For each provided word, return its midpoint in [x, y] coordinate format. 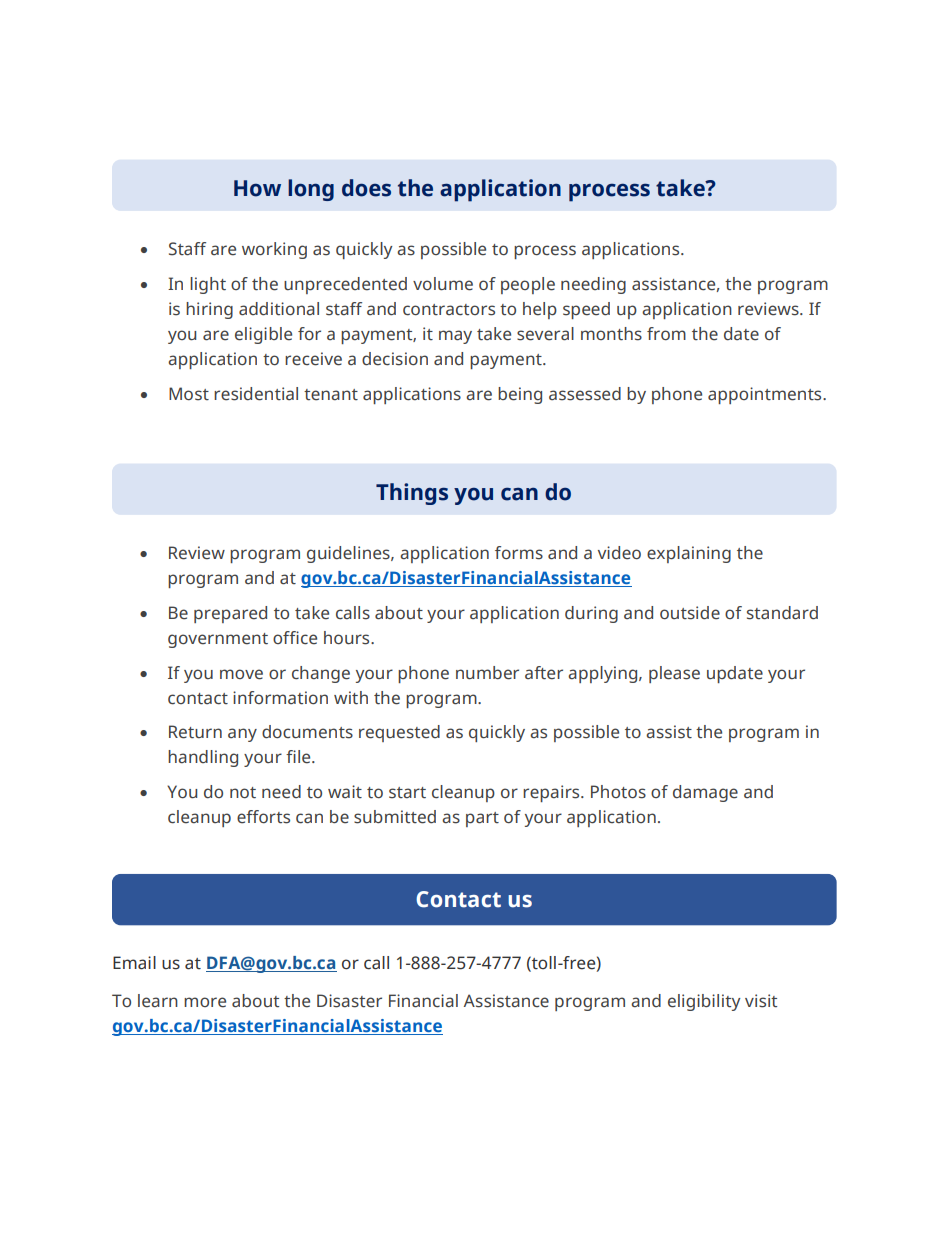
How [257, 188]
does [366, 188]
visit [761, 1001]
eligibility [704, 1002]
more [205, 1002]
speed [586, 310]
